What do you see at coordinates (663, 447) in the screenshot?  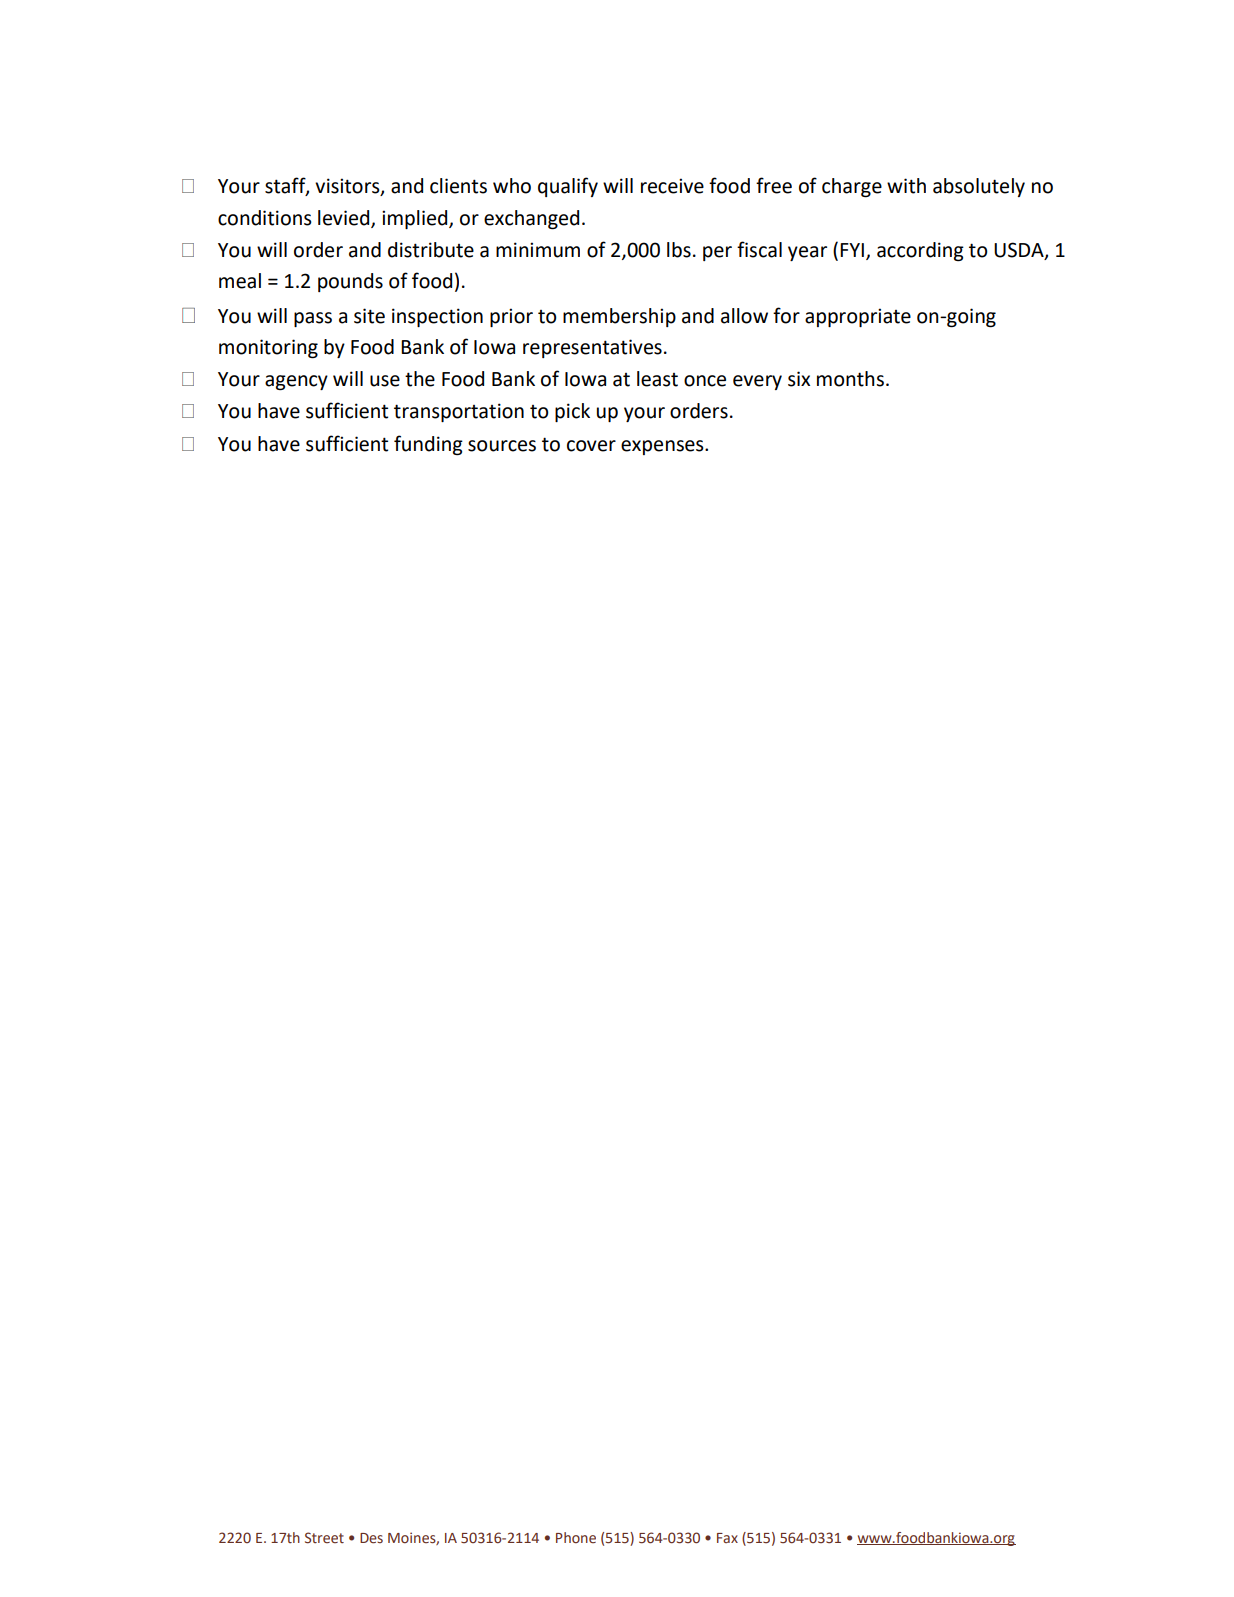 I see `expenses` at bounding box center [663, 447].
